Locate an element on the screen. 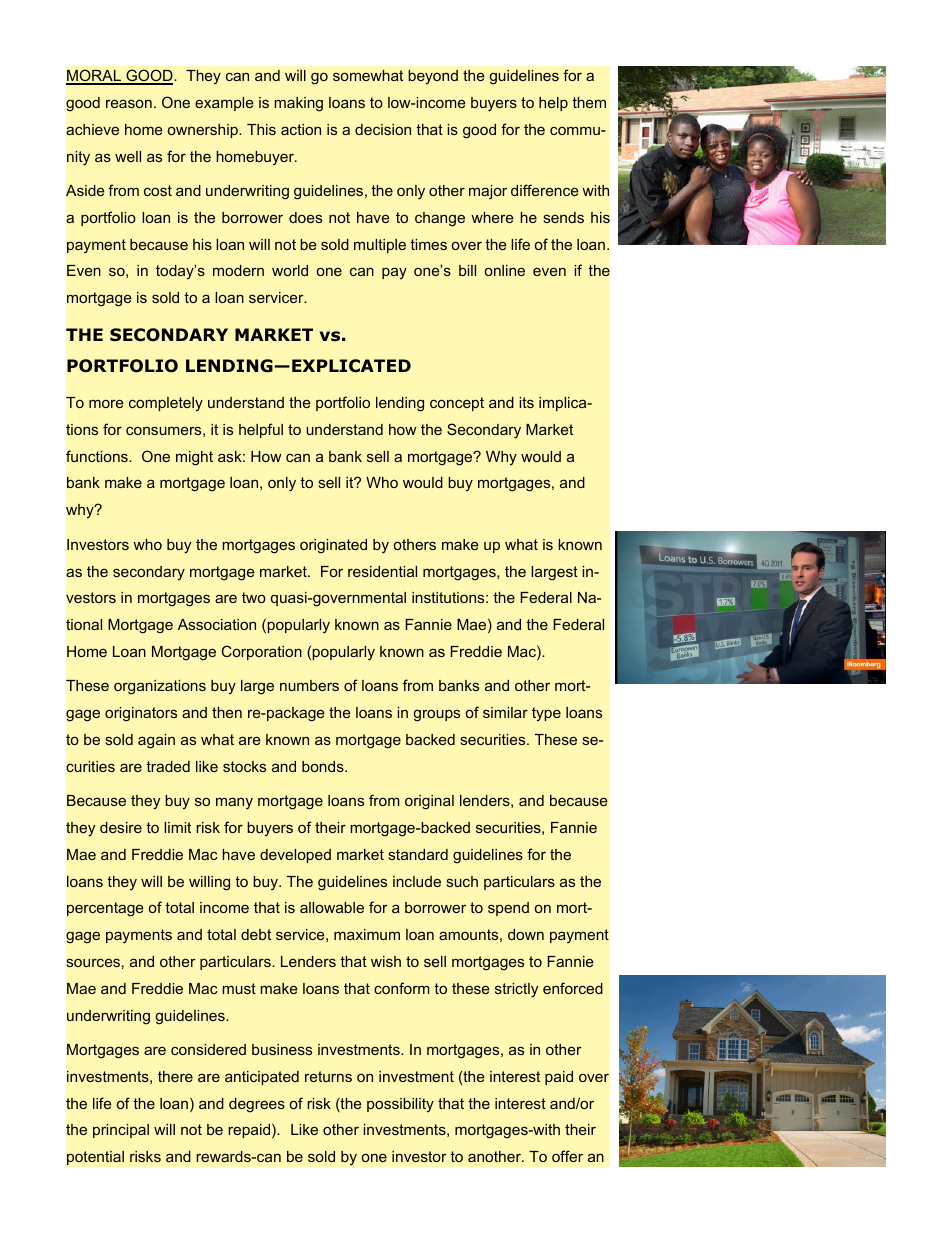 The image size is (952, 1233). them is located at coordinates (589, 102).
